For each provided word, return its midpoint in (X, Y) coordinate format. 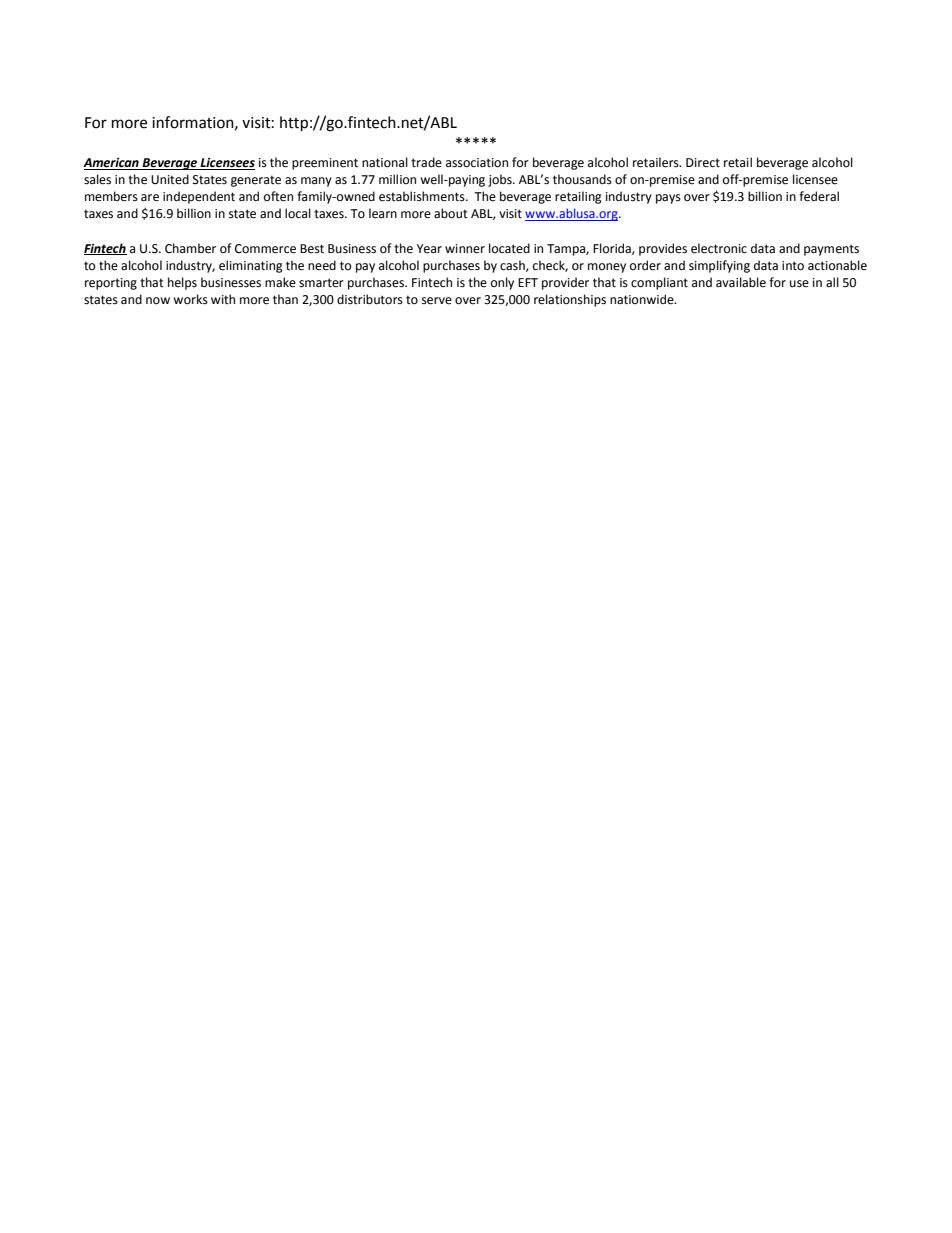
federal (819, 196)
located (509, 248)
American (112, 164)
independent (199, 197)
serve (437, 301)
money (607, 268)
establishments (423, 196)
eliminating (251, 266)
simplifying (719, 266)
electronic (719, 248)
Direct (703, 163)
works (190, 299)
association (477, 163)
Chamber (190, 248)
